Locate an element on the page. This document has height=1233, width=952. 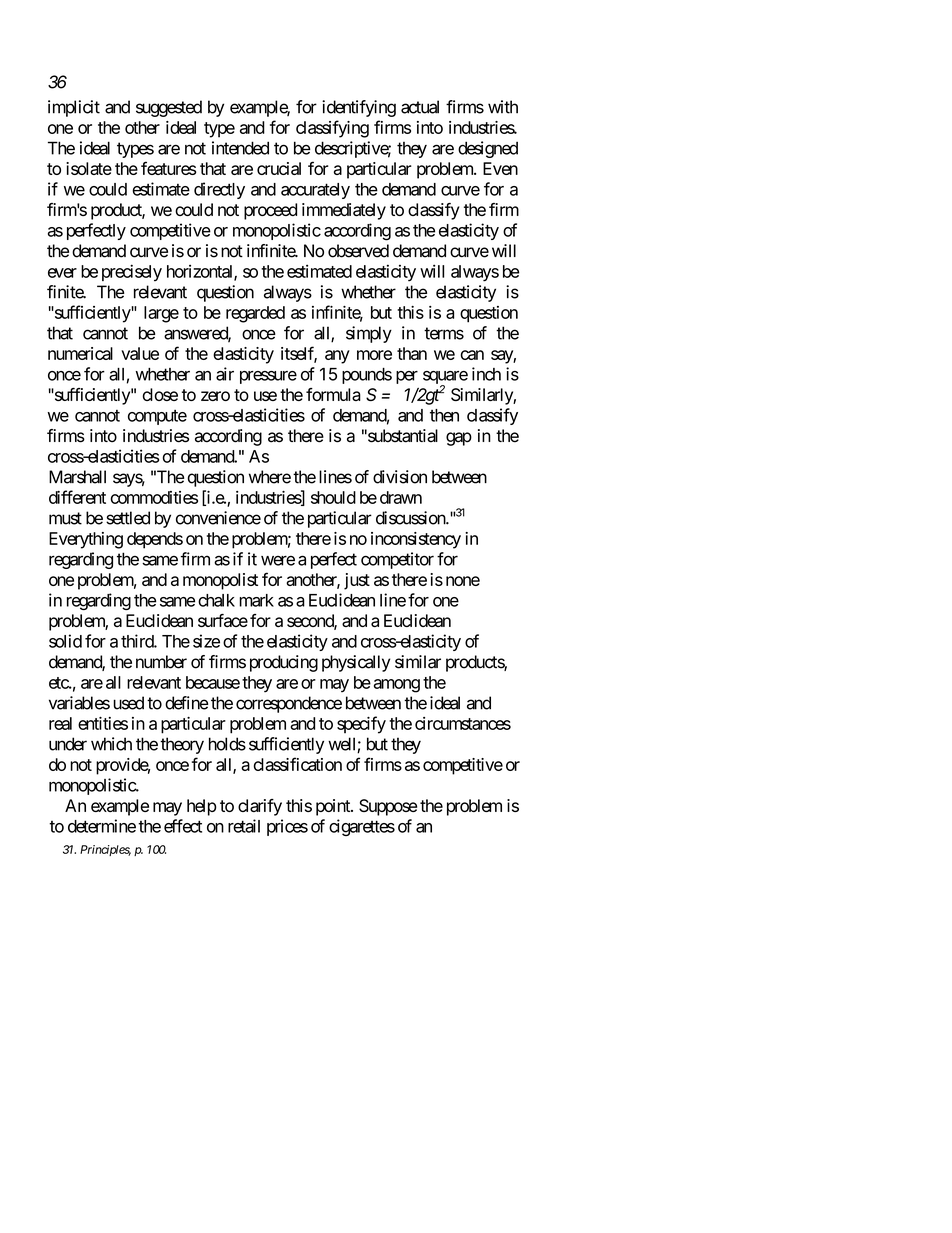
inch is located at coordinates (486, 374).
